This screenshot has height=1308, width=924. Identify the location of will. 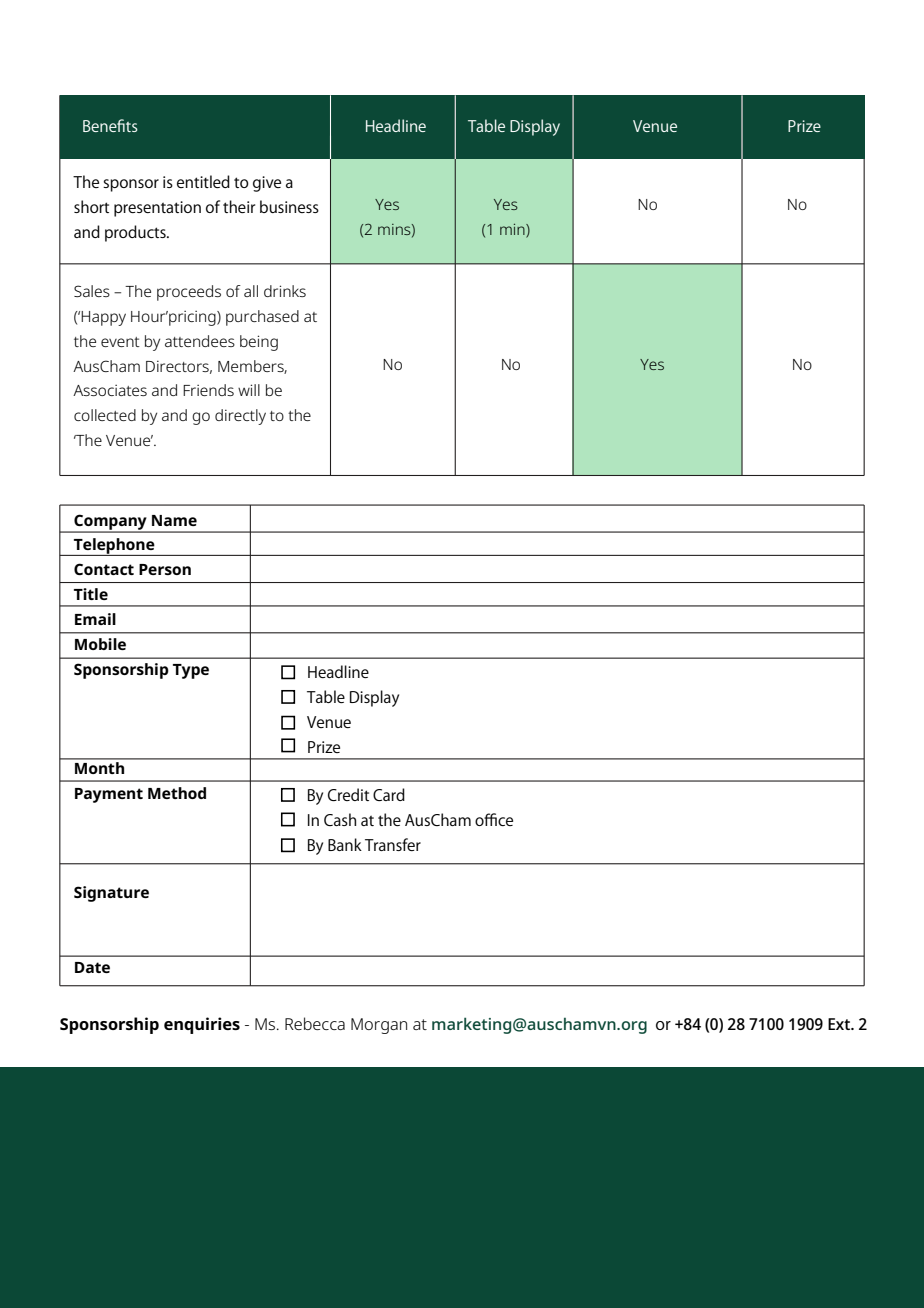
(249, 390).
